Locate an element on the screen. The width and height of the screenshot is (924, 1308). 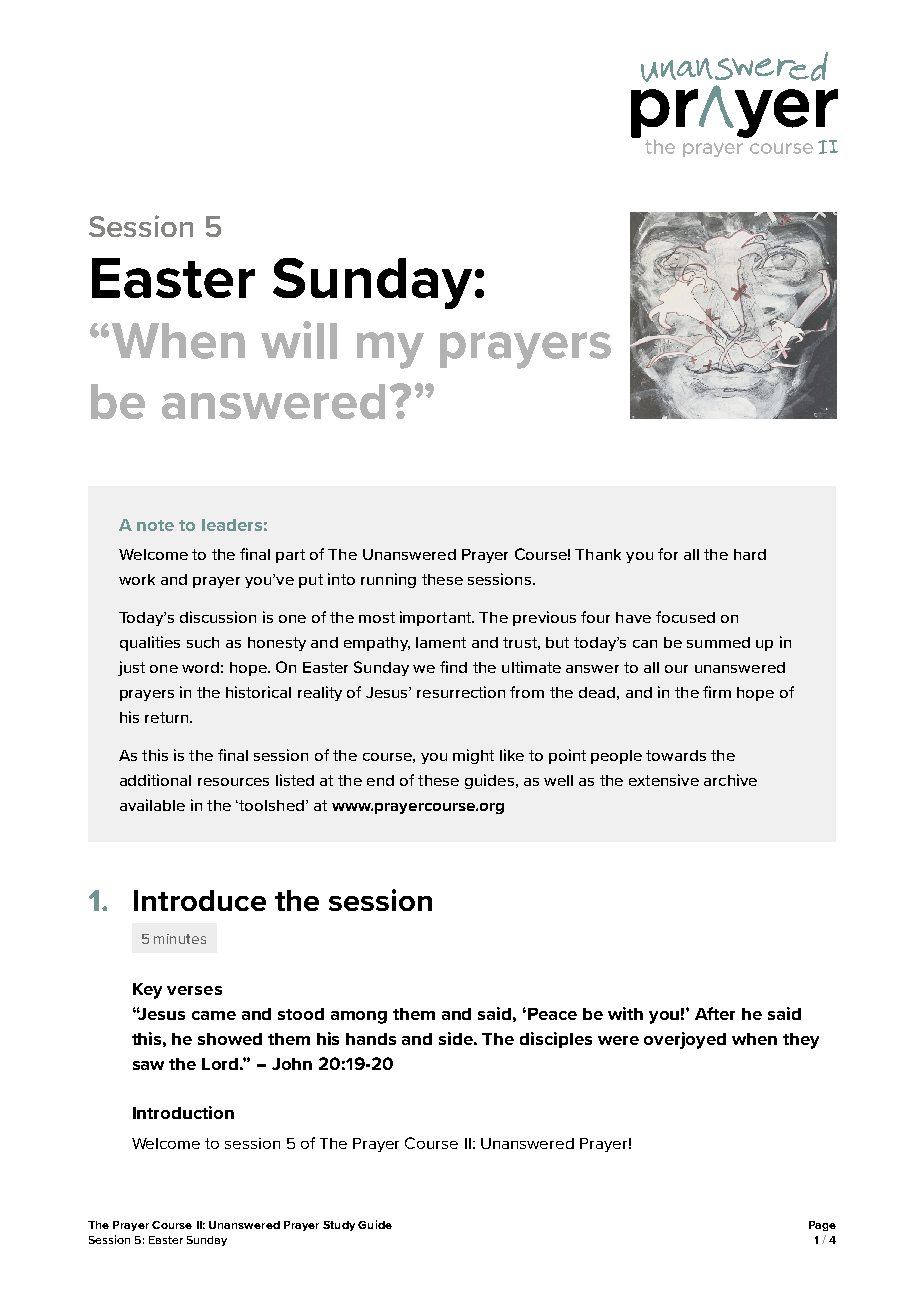
Page is located at coordinates (822, 1226).
